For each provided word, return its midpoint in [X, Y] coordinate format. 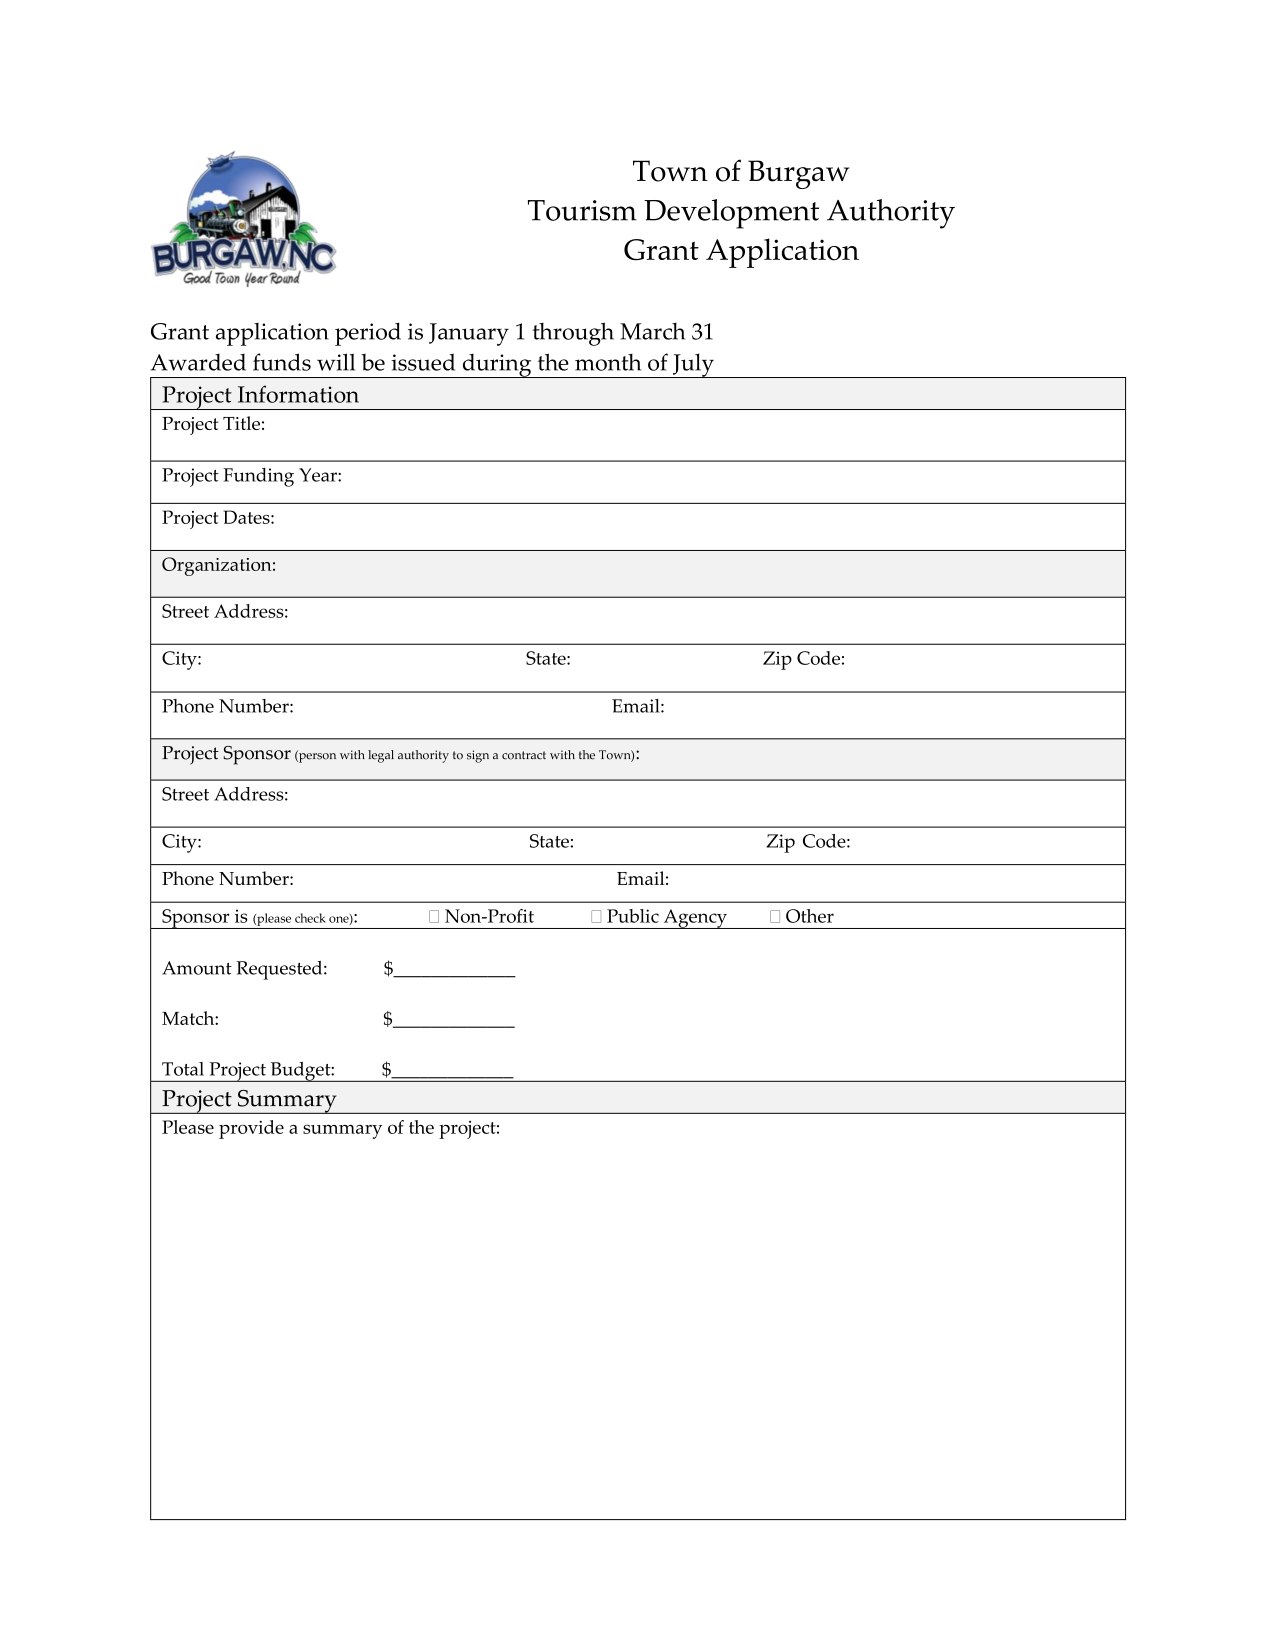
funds [282, 362]
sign [478, 756]
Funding [258, 477]
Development [731, 214]
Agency [695, 919]
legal [381, 756]
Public [633, 916]
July [693, 366]
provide [251, 1129]
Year [319, 475]
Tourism [582, 210]
